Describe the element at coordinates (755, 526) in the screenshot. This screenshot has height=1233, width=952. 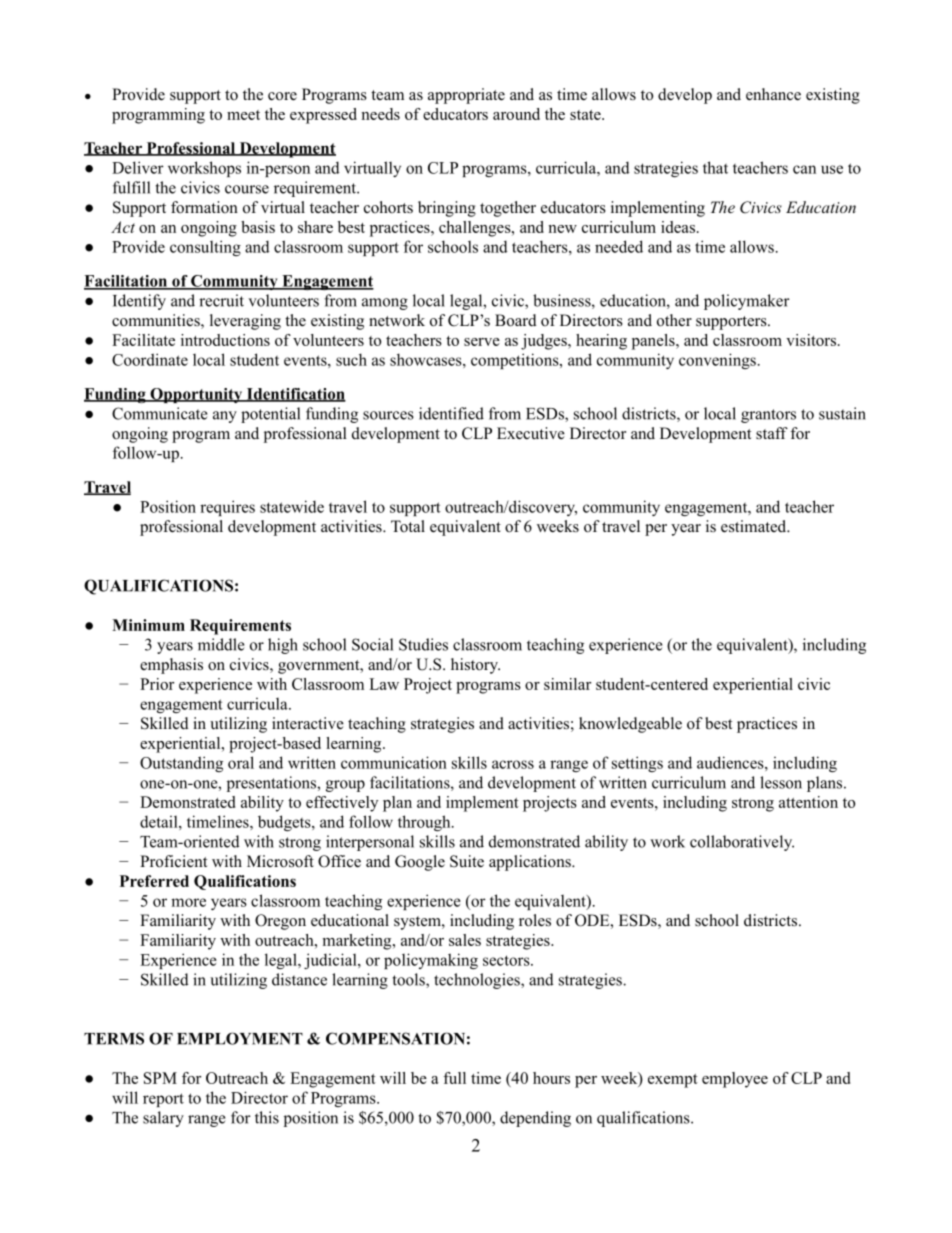
I see `estimated` at that location.
